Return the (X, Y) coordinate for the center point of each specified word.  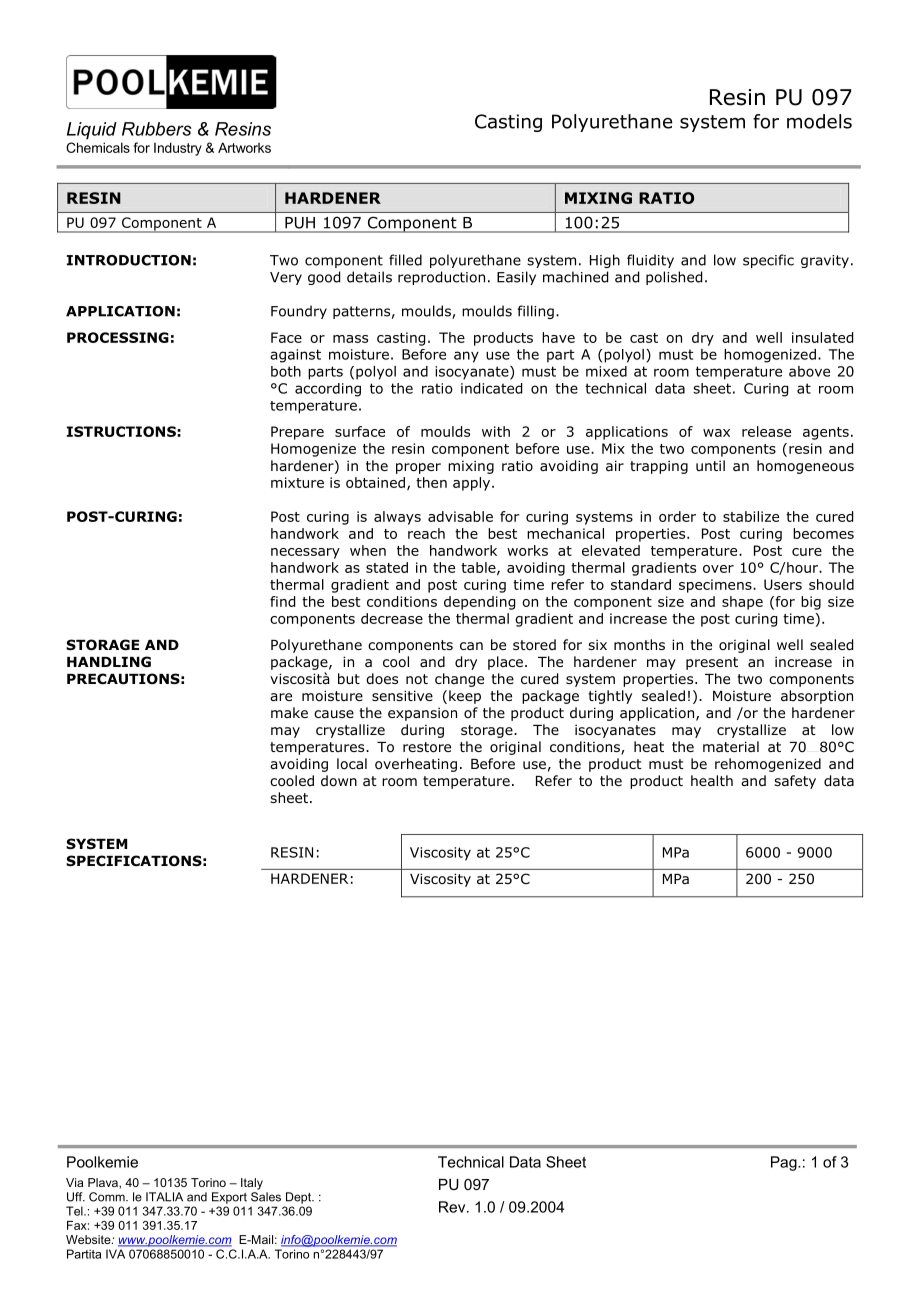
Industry (178, 149)
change (459, 680)
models (819, 121)
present (712, 663)
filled (405, 260)
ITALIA (164, 1197)
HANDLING (109, 662)
